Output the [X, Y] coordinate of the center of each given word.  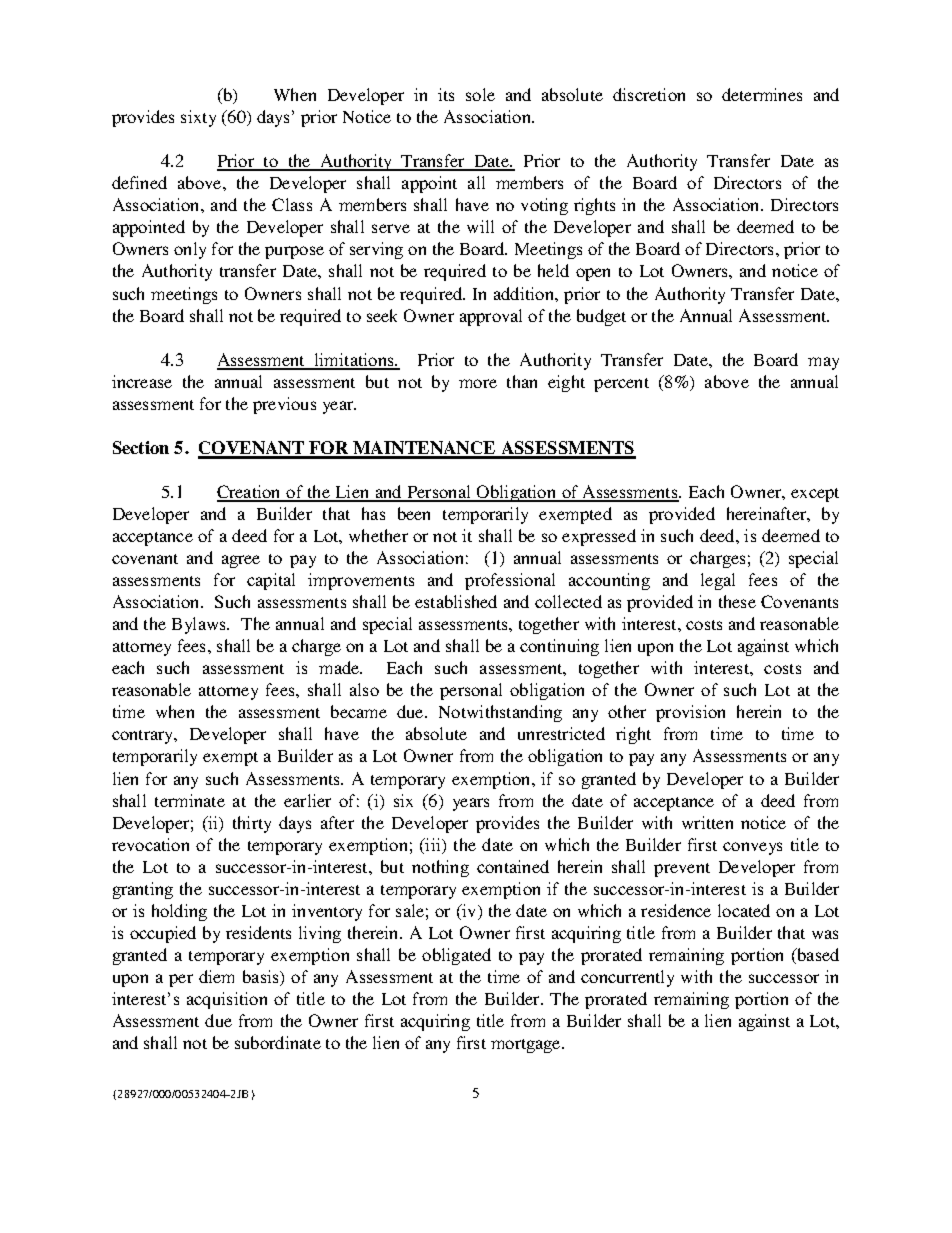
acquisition [227, 1000]
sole [480, 94]
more [478, 383]
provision [690, 713]
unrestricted [561, 733]
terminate [190, 800]
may [823, 363]
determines [762, 94]
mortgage [527, 1046]
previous [284, 405]
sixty [198, 118]
